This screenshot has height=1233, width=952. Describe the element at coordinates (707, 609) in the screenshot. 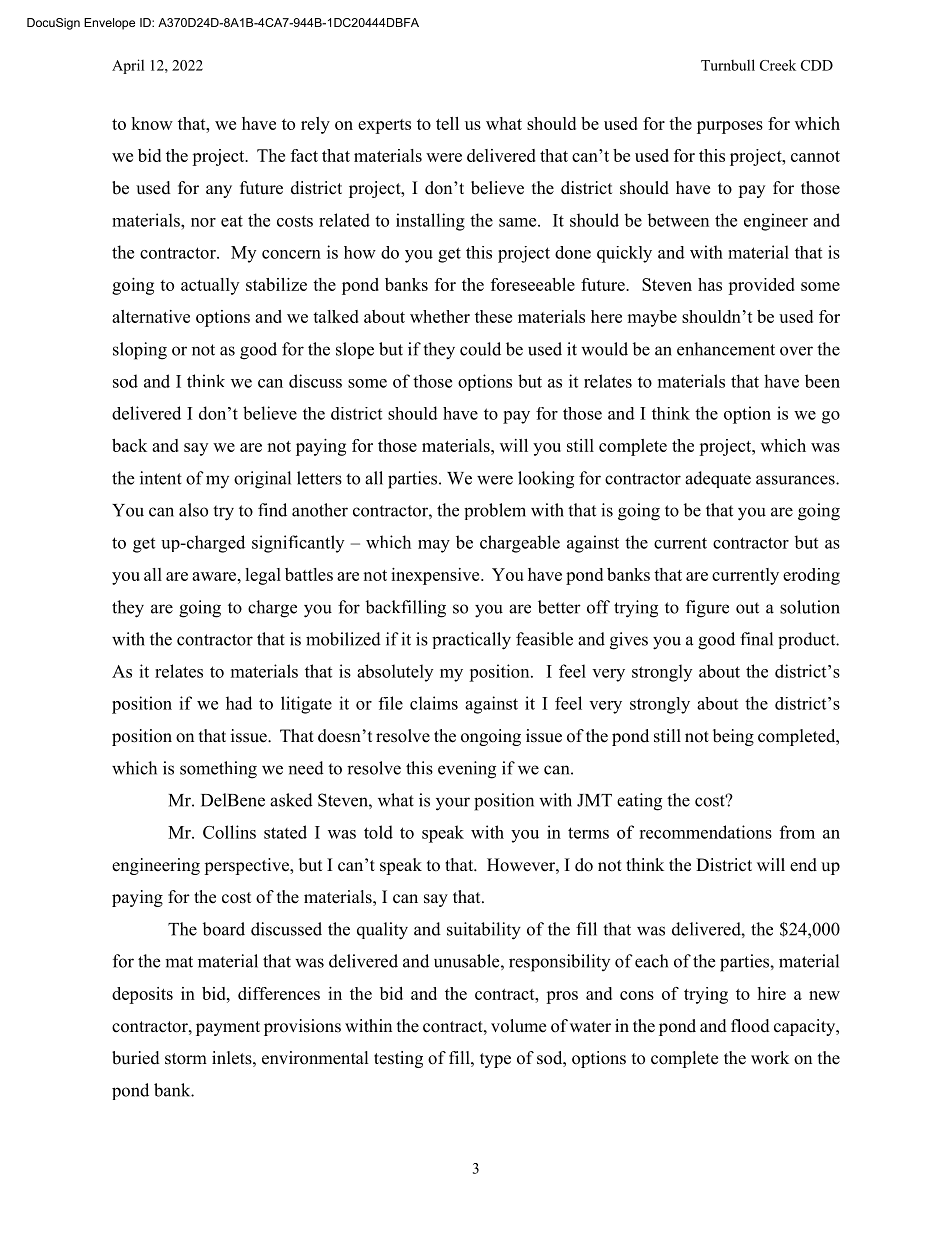

I see `figure` at that location.
